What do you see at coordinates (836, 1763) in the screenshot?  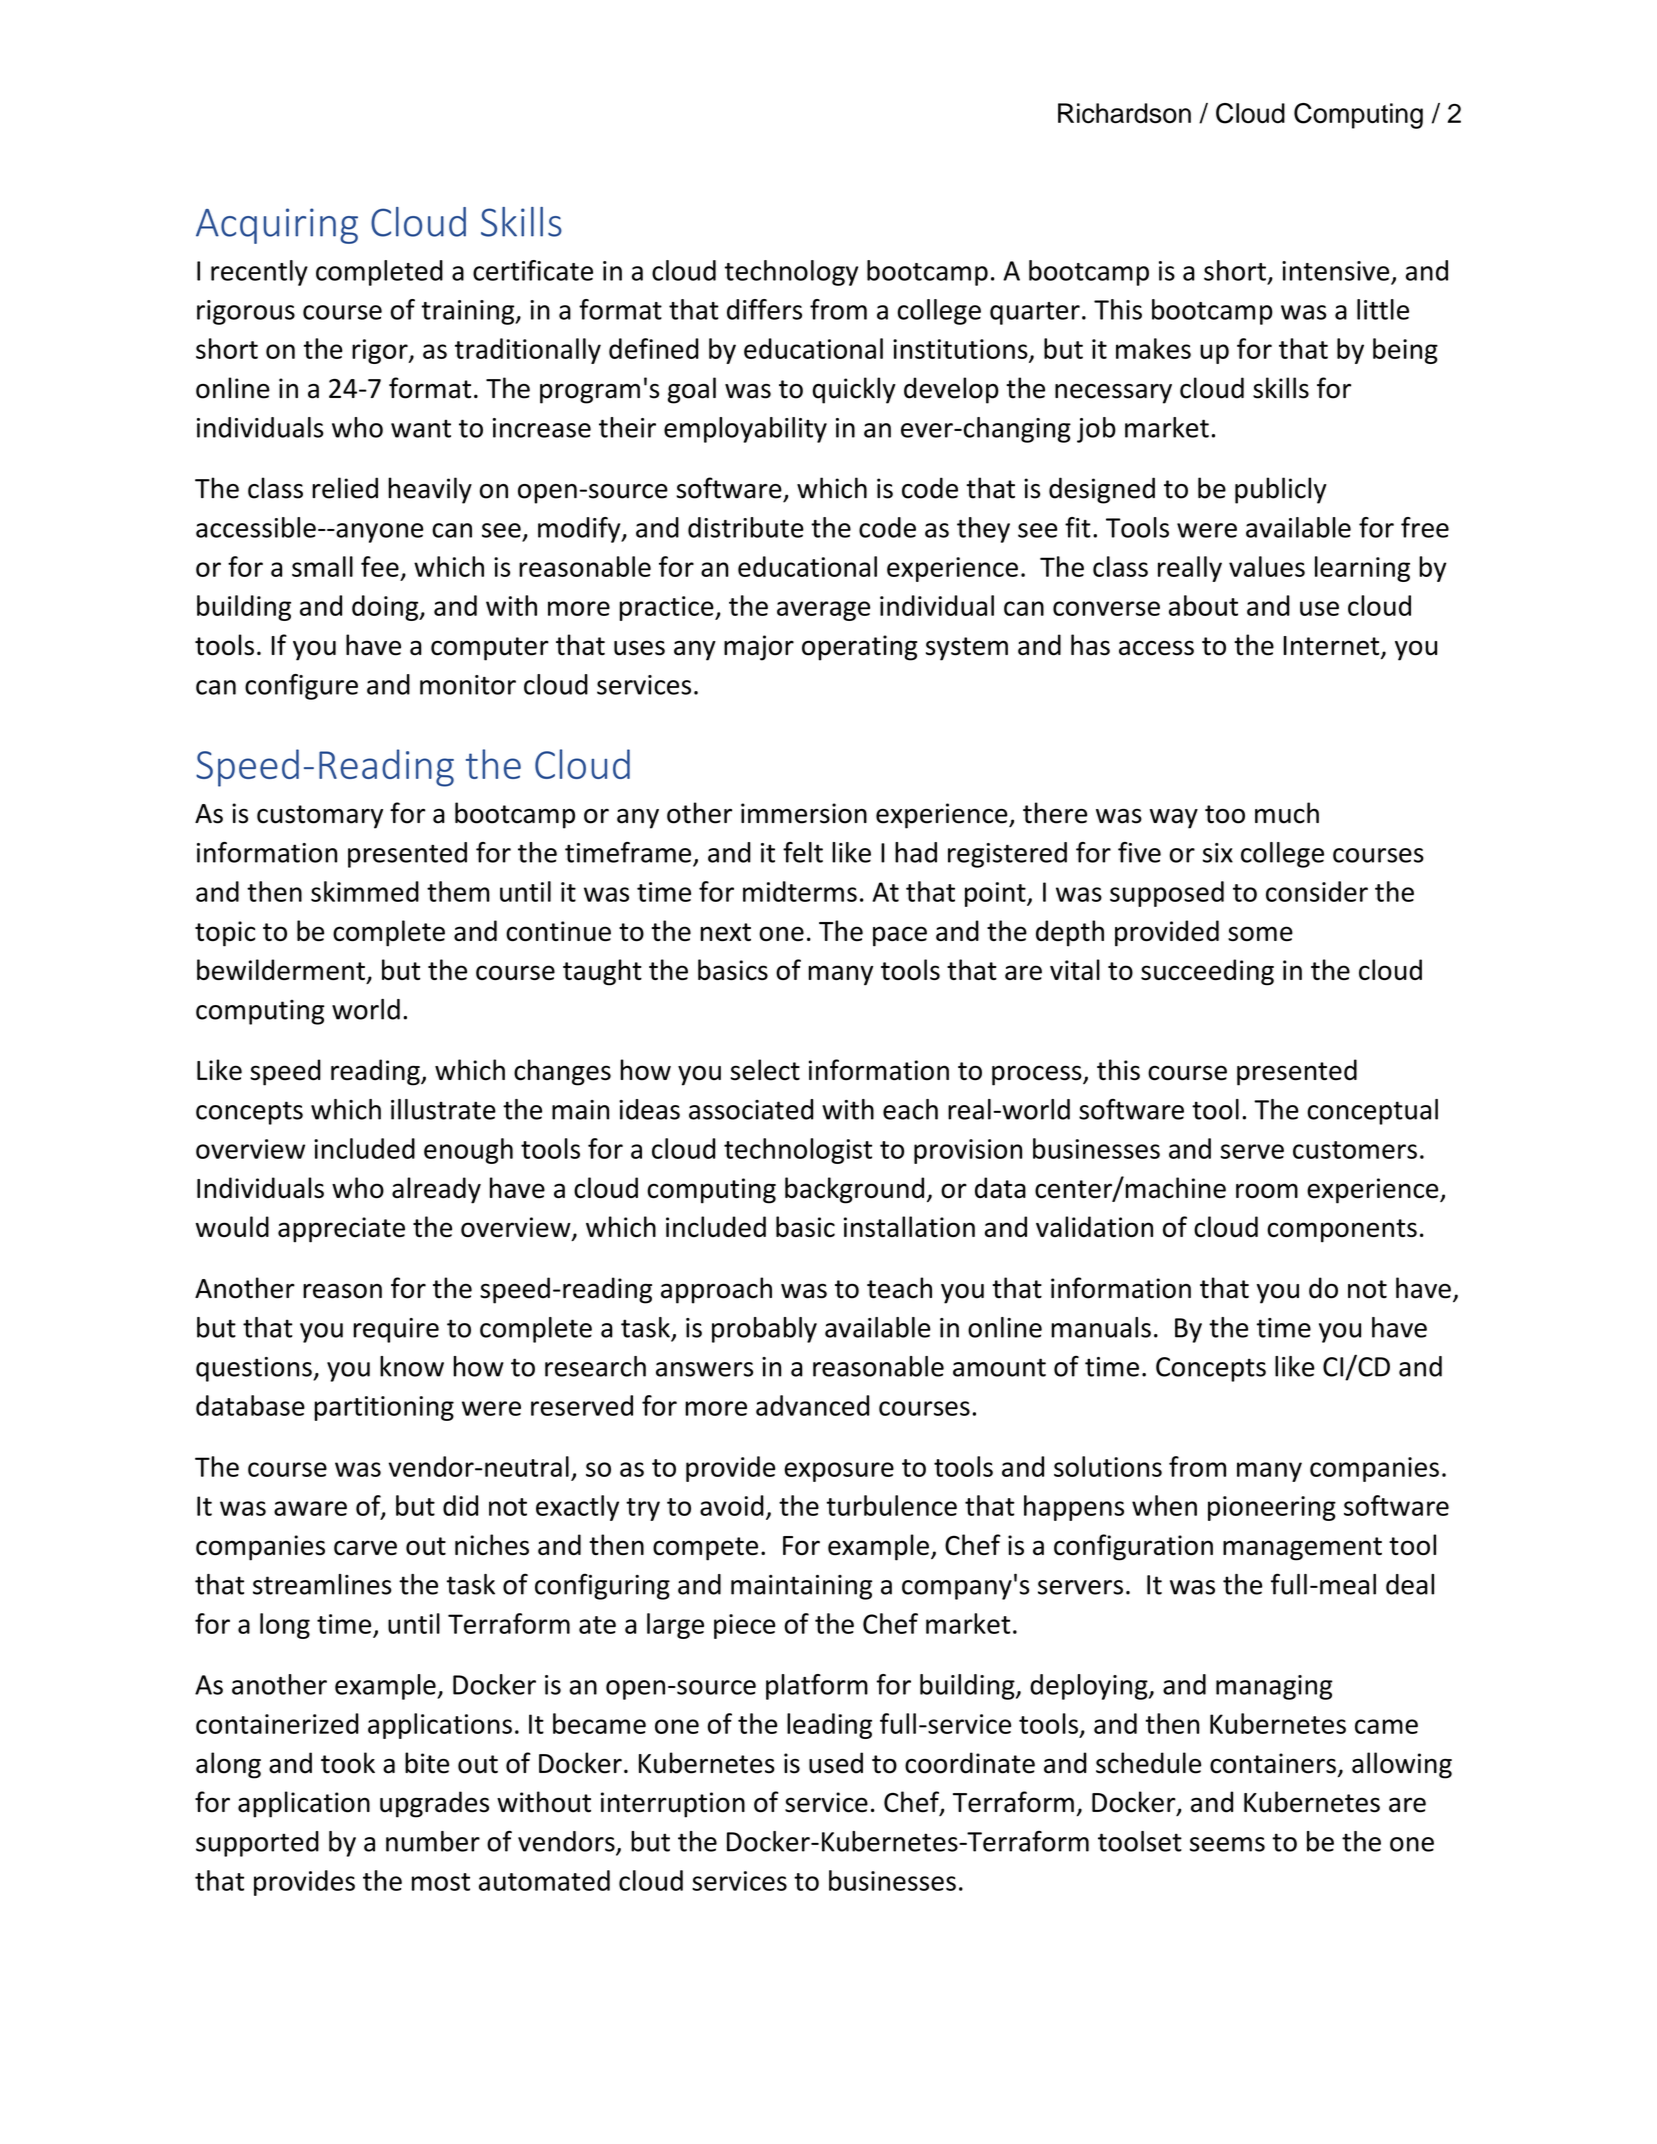 I see `used` at bounding box center [836, 1763].
